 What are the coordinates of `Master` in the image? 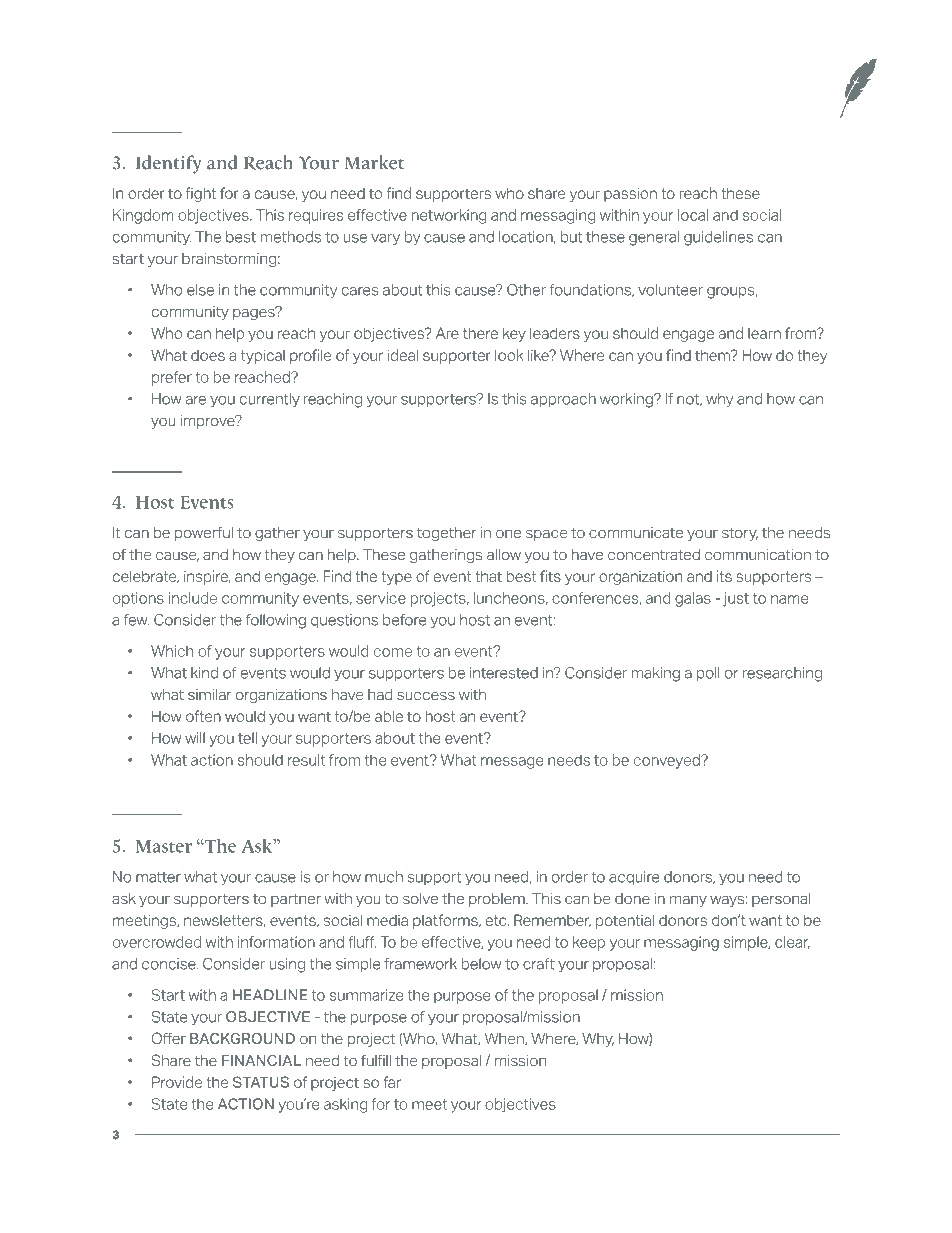 It's located at (164, 846).
